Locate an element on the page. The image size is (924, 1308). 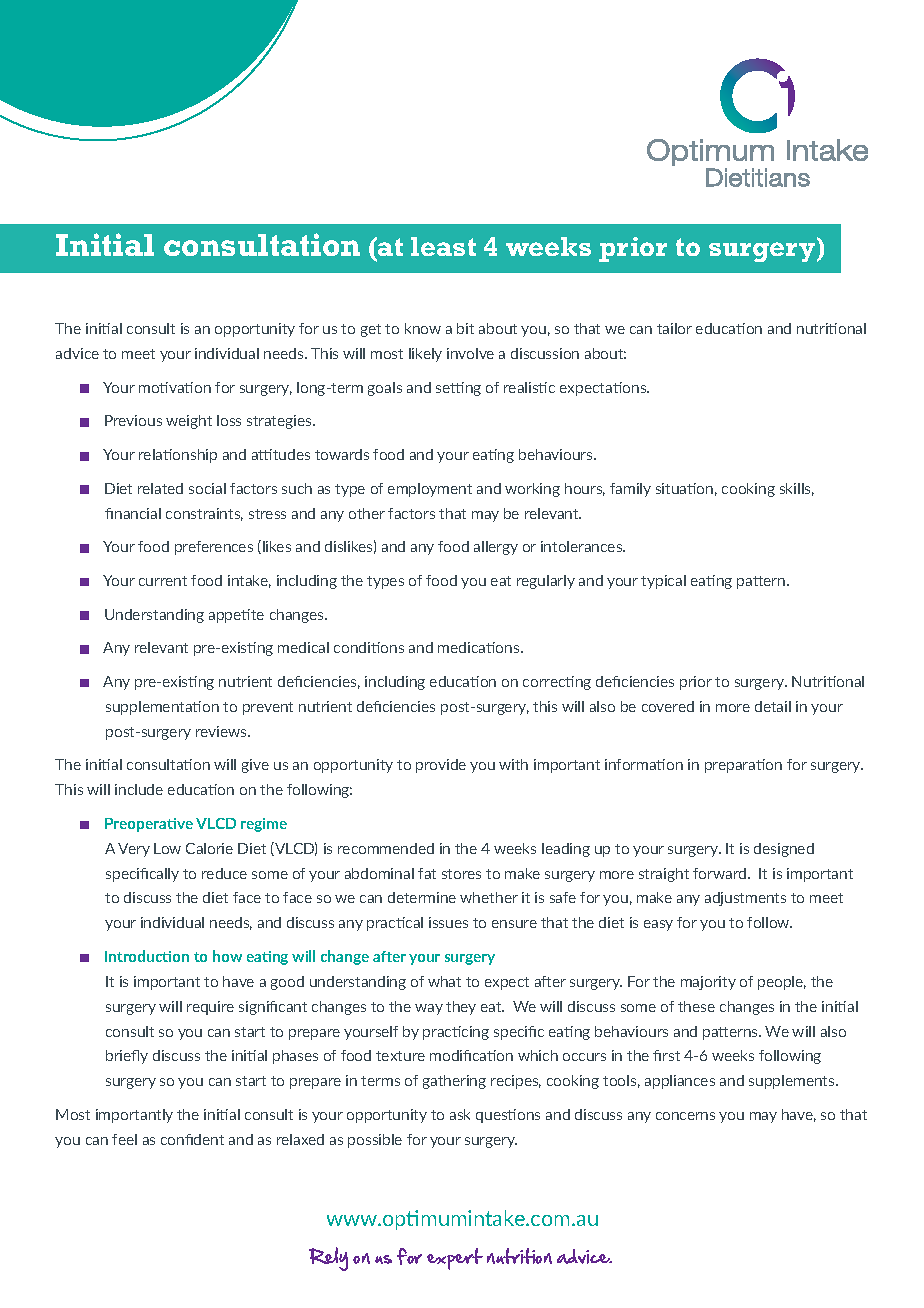
expert is located at coordinates (455, 1259).
